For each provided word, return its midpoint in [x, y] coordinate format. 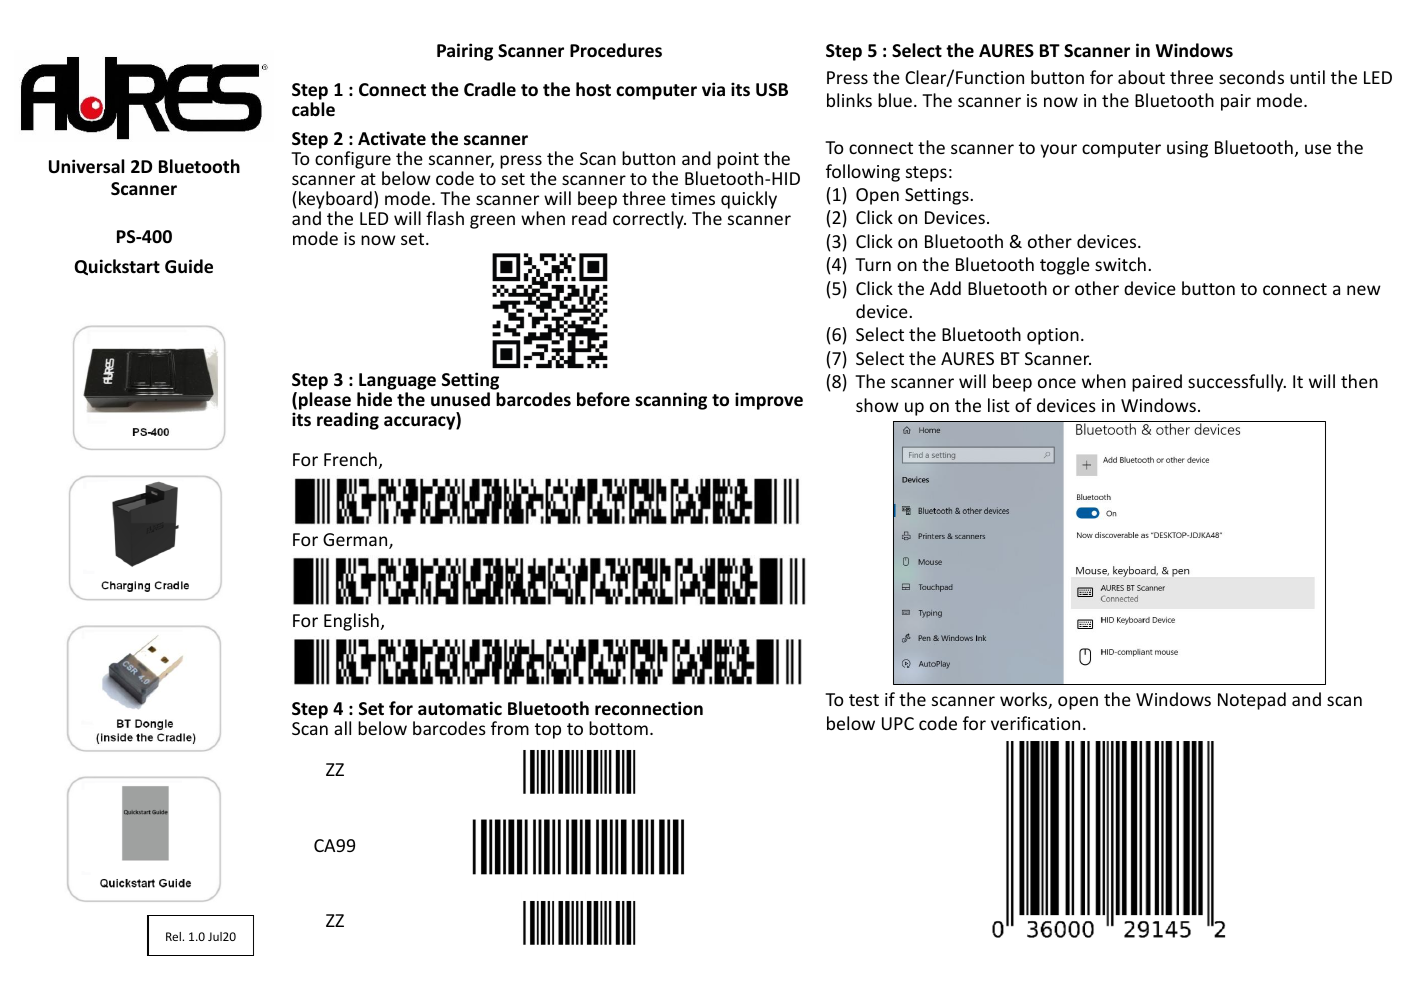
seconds [1251, 77]
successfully [1237, 383]
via [713, 89]
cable [313, 109]
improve [769, 401]
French [350, 459]
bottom [618, 728]
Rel [174, 936]
